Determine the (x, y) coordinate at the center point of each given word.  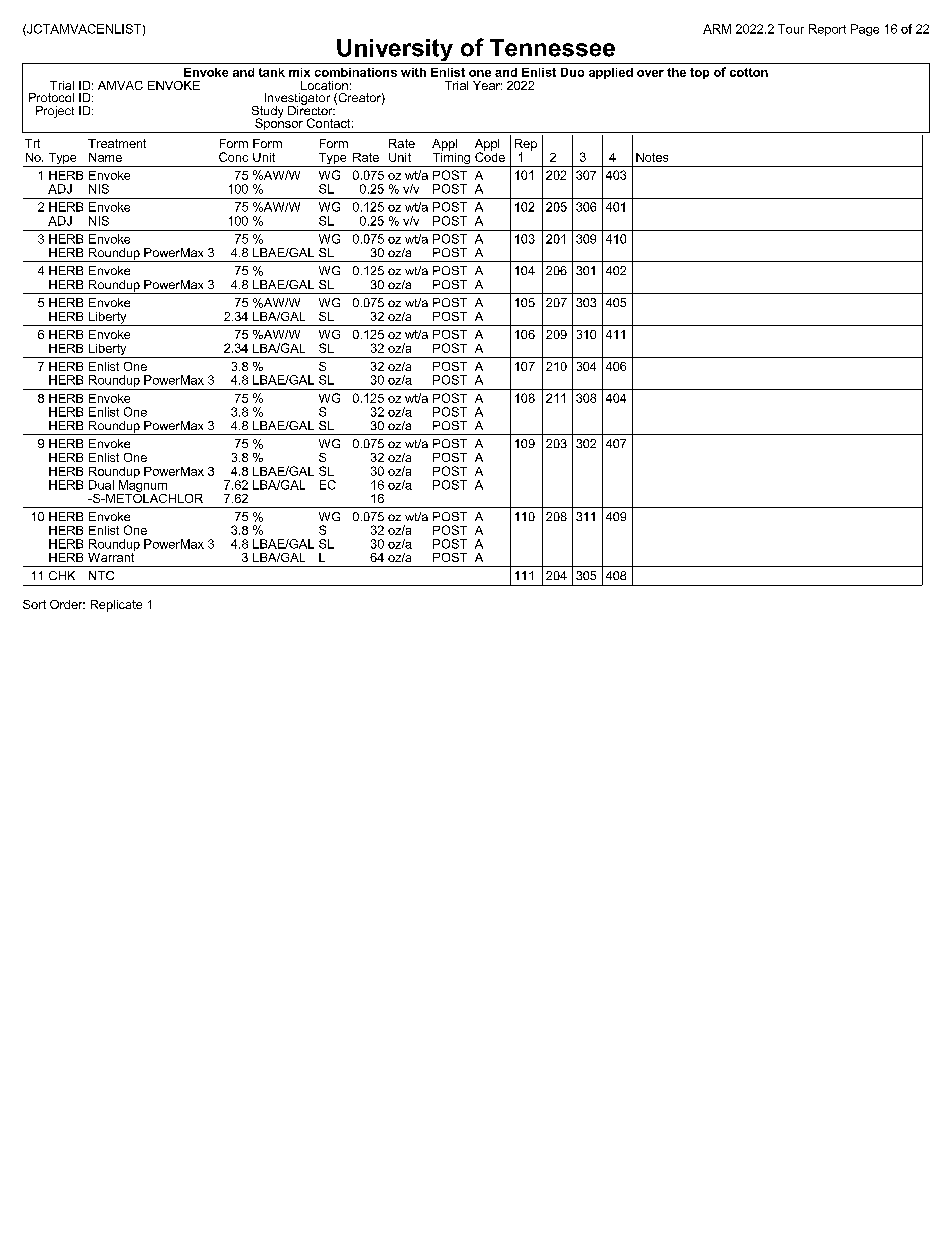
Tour (791, 29)
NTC (101, 575)
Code (490, 156)
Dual (101, 485)
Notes (652, 157)
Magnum (142, 487)
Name (105, 157)
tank (272, 72)
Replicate (116, 606)
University (395, 51)
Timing (451, 158)
